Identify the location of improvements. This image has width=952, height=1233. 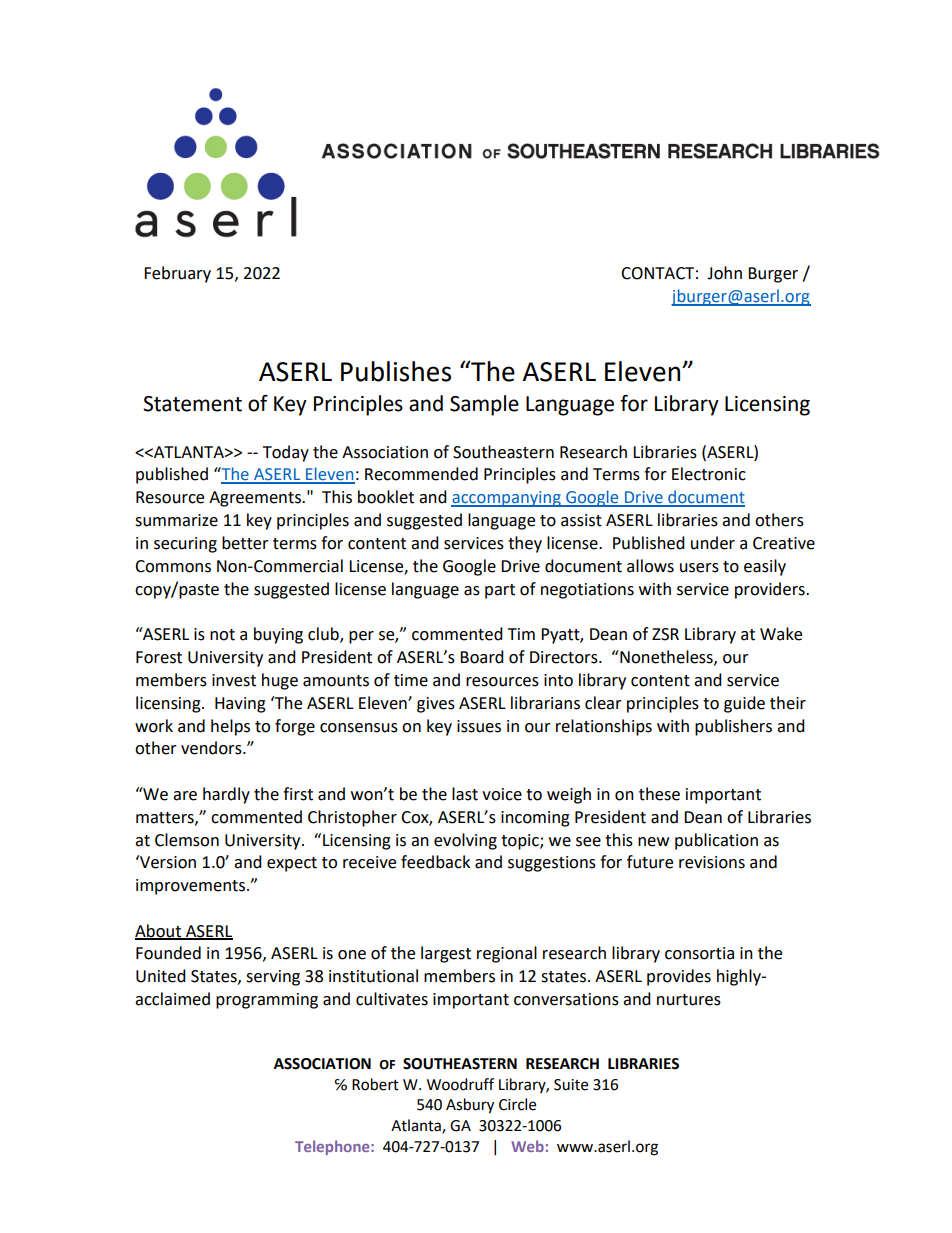
(190, 887).
